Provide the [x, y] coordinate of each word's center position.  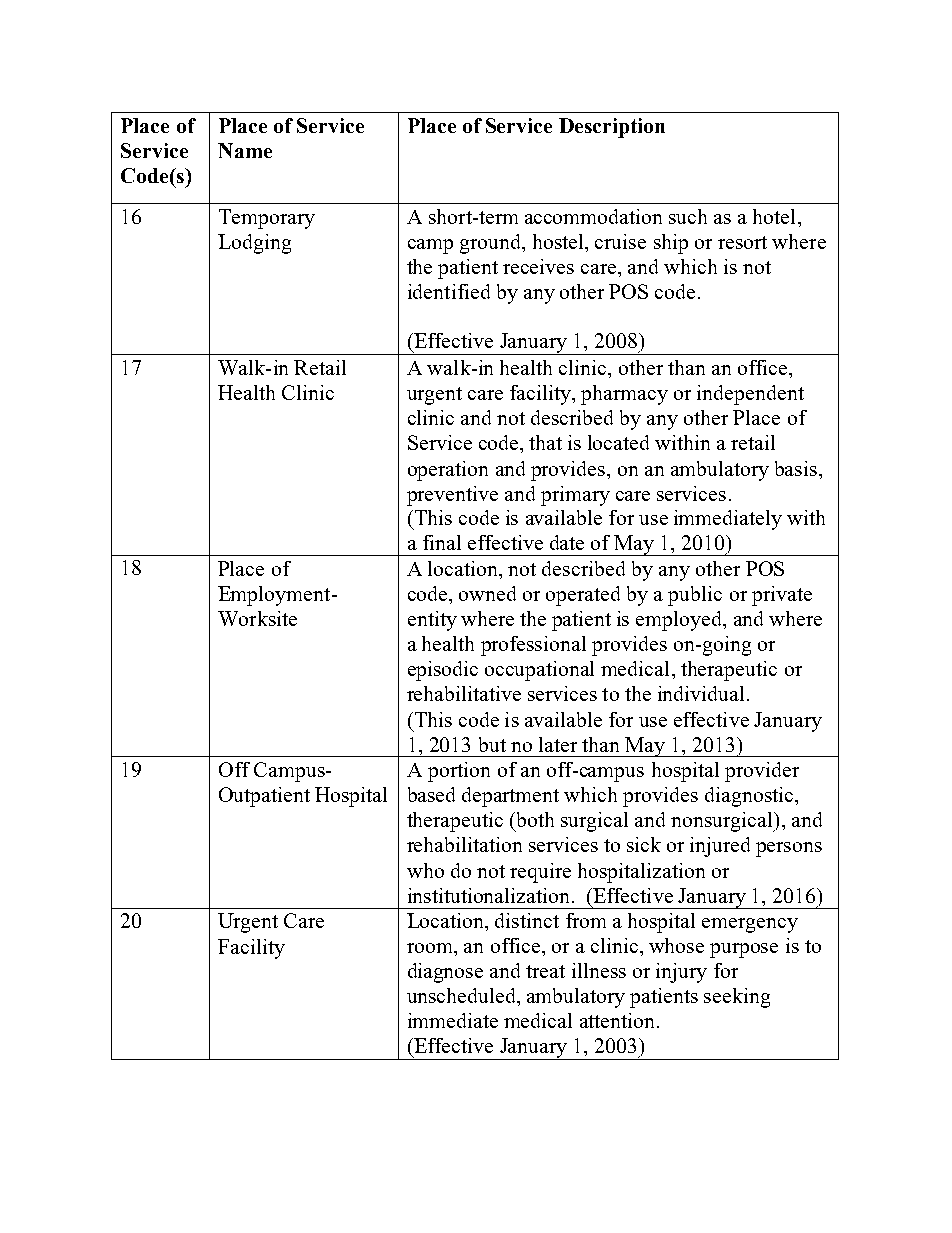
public [695, 596]
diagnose [445, 973]
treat [545, 971]
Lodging [254, 244]
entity [432, 621]
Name [245, 150]
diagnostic [750, 797]
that [545, 442]
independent [750, 395]
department [510, 797]
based [431, 794]
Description [612, 128]
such [688, 216]
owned [487, 593]
